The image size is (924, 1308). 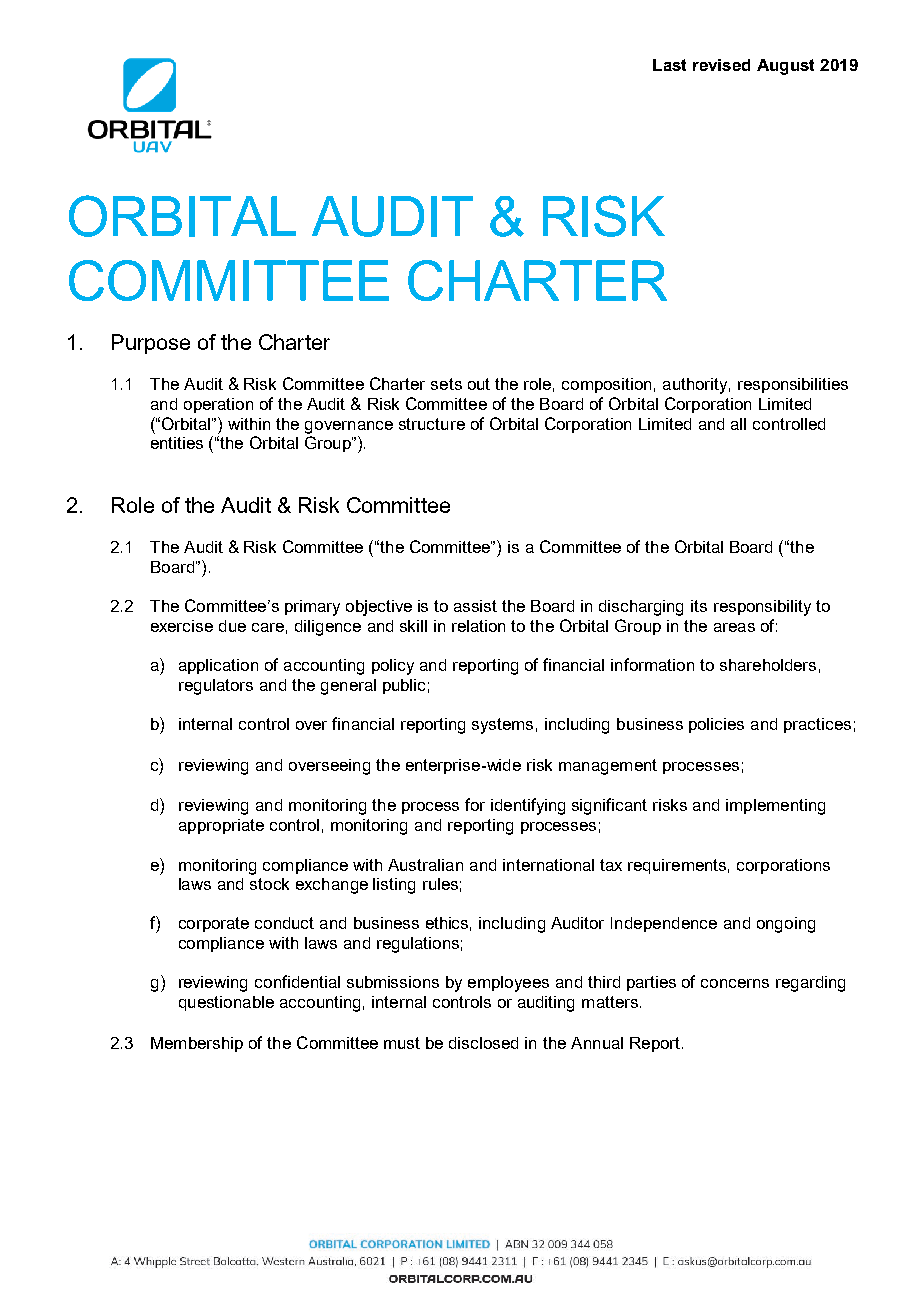 What do you see at coordinates (793, 385) in the screenshot?
I see `responsibilities` at bounding box center [793, 385].
